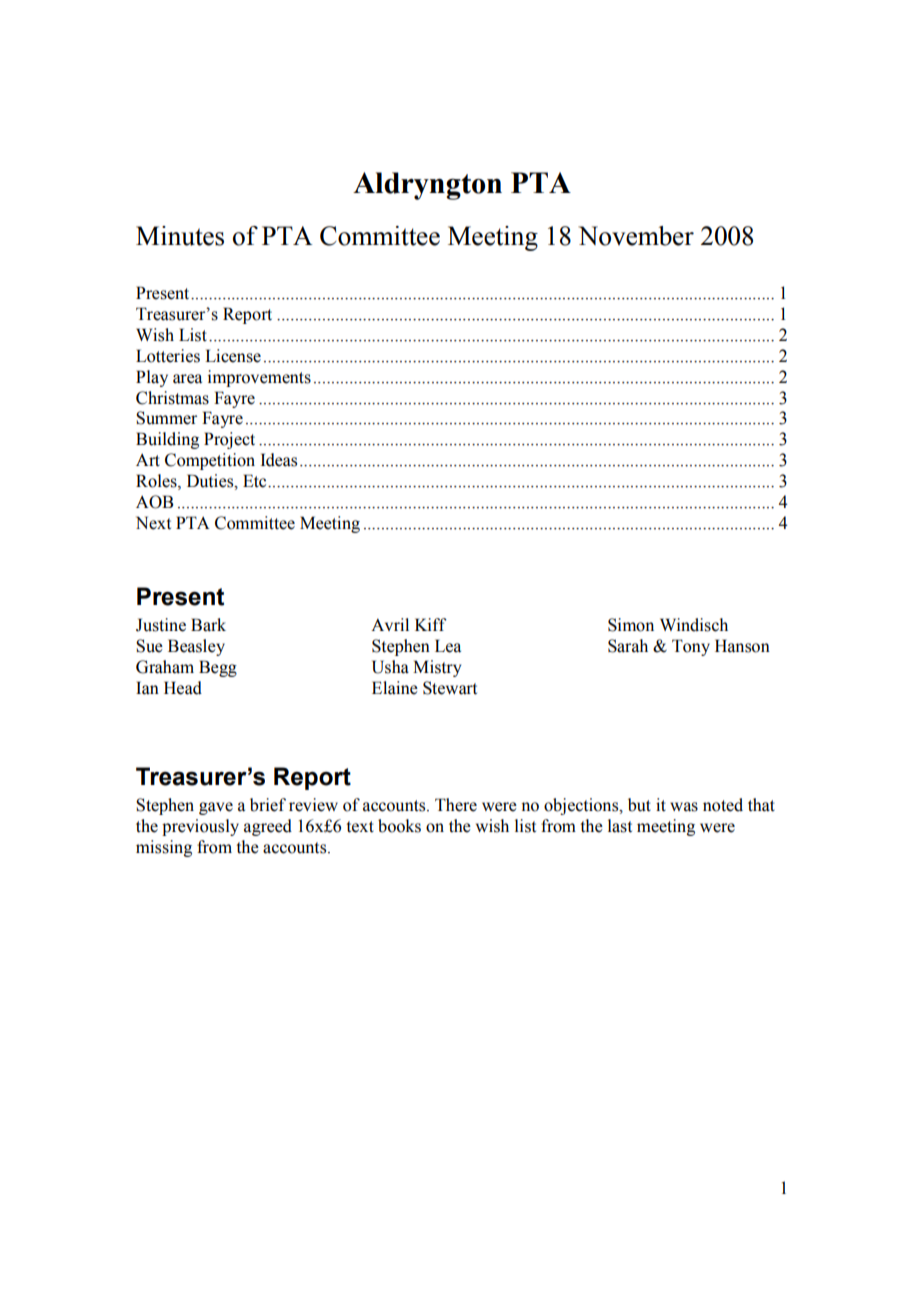 This document has width=924, height=1308. I want to click on previously, so click(200, 827).
